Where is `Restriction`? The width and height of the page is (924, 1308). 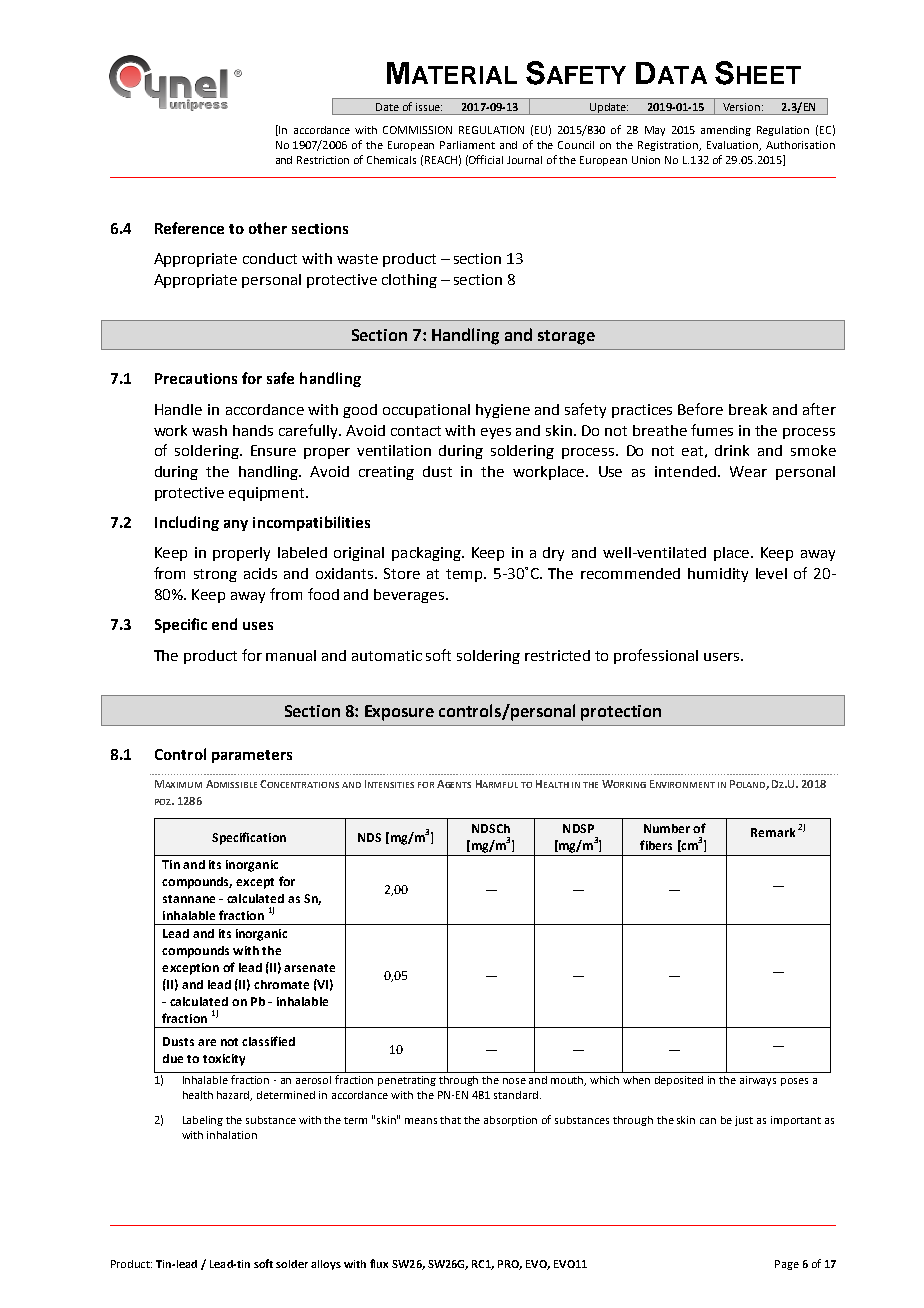
Restriction is located at coordinates (323, 160).
